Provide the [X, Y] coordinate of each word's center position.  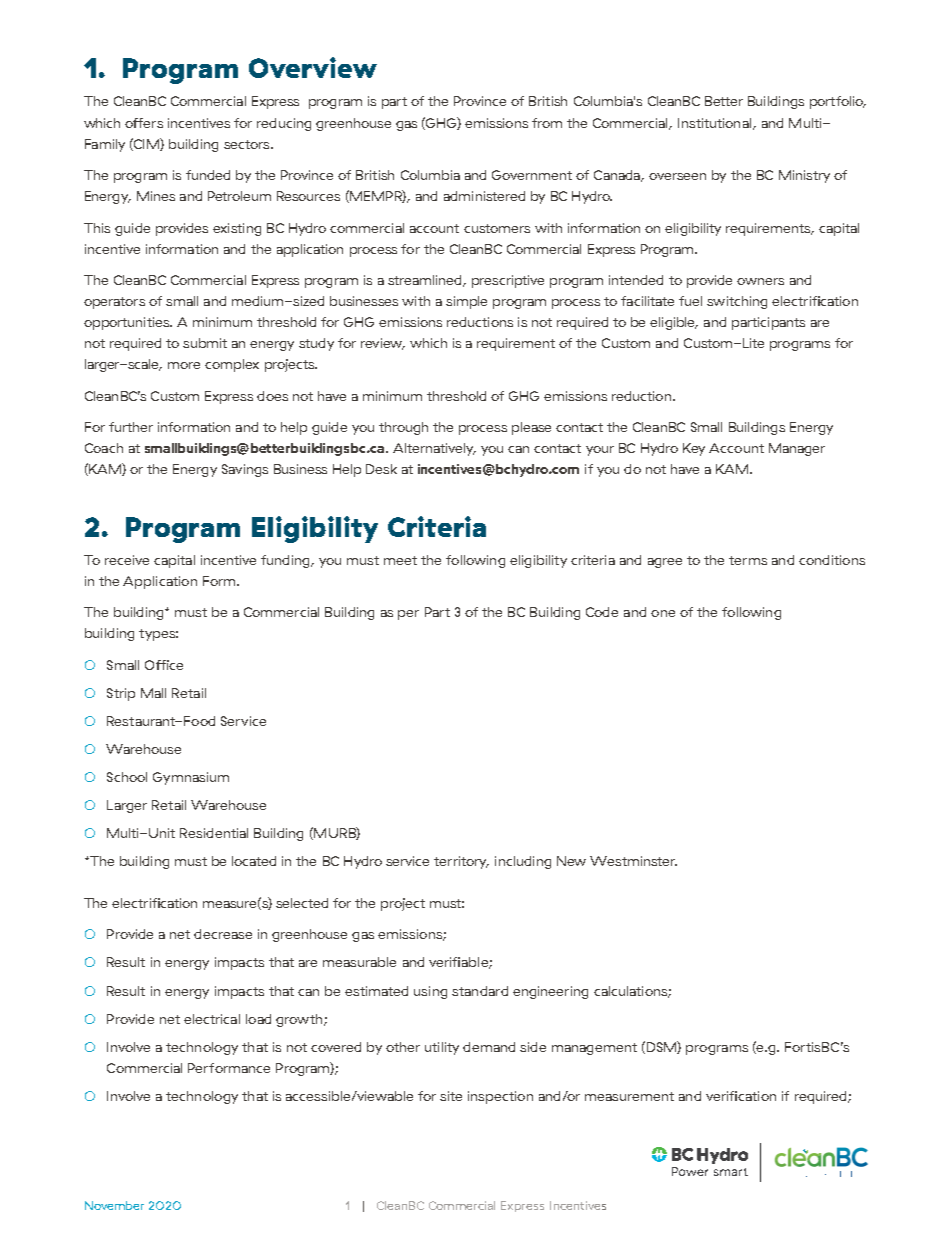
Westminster [633, 861]
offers [144, 123]
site [451, 1096]
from [547, 123]
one [663, 613]
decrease [223, 934]
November [114, 1205]
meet [400, 560]
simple [466, 302]
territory [461, 862]
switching [737, 302]
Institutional [714, 123]
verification [741, 1096]
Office [164, 665]
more [184, 365]
